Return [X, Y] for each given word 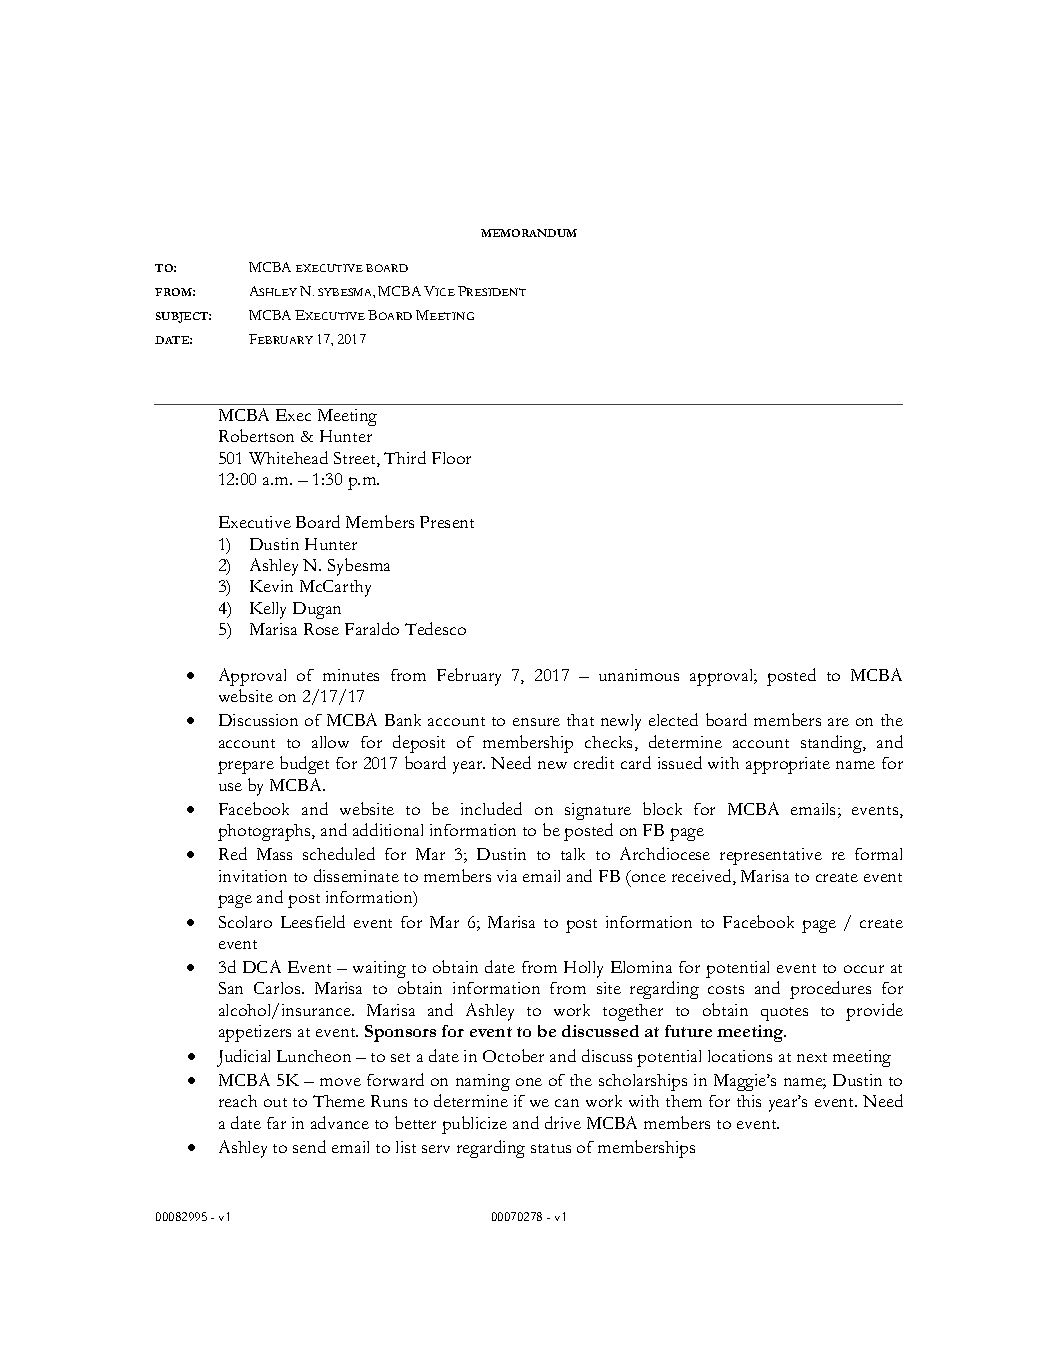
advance [340, 1122]
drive [563, 1122]
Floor [451, 458]
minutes [351, 675]
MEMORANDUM [529, 233]
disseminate [356, 875]
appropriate [788, 765]
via [507, 876]
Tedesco [435, 628]
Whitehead [288, 458]
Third [405, 457]
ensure [536, 722]
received [703, 877]
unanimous [639, 675]
